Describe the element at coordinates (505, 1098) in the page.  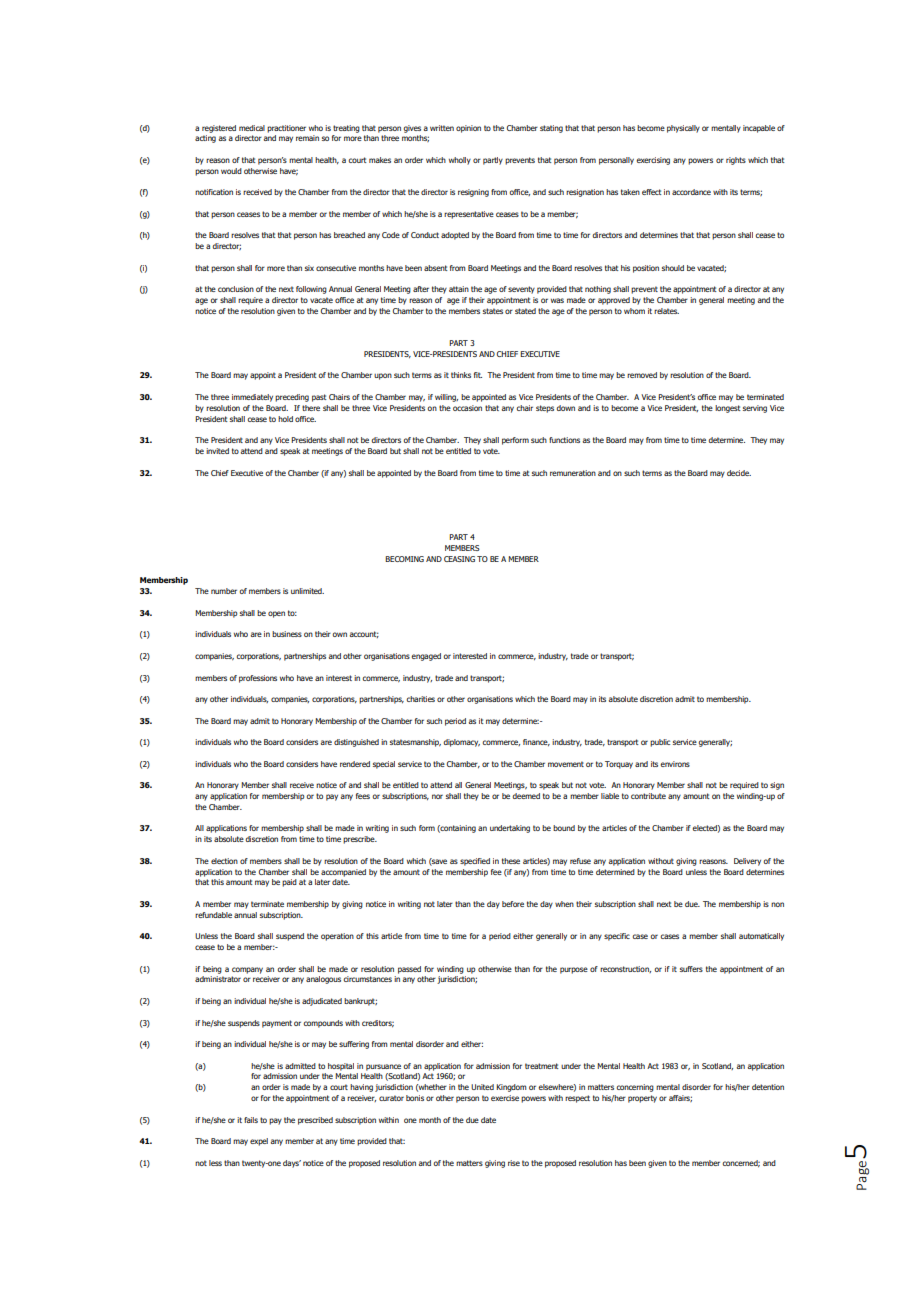
I see `exercise` at that location.
